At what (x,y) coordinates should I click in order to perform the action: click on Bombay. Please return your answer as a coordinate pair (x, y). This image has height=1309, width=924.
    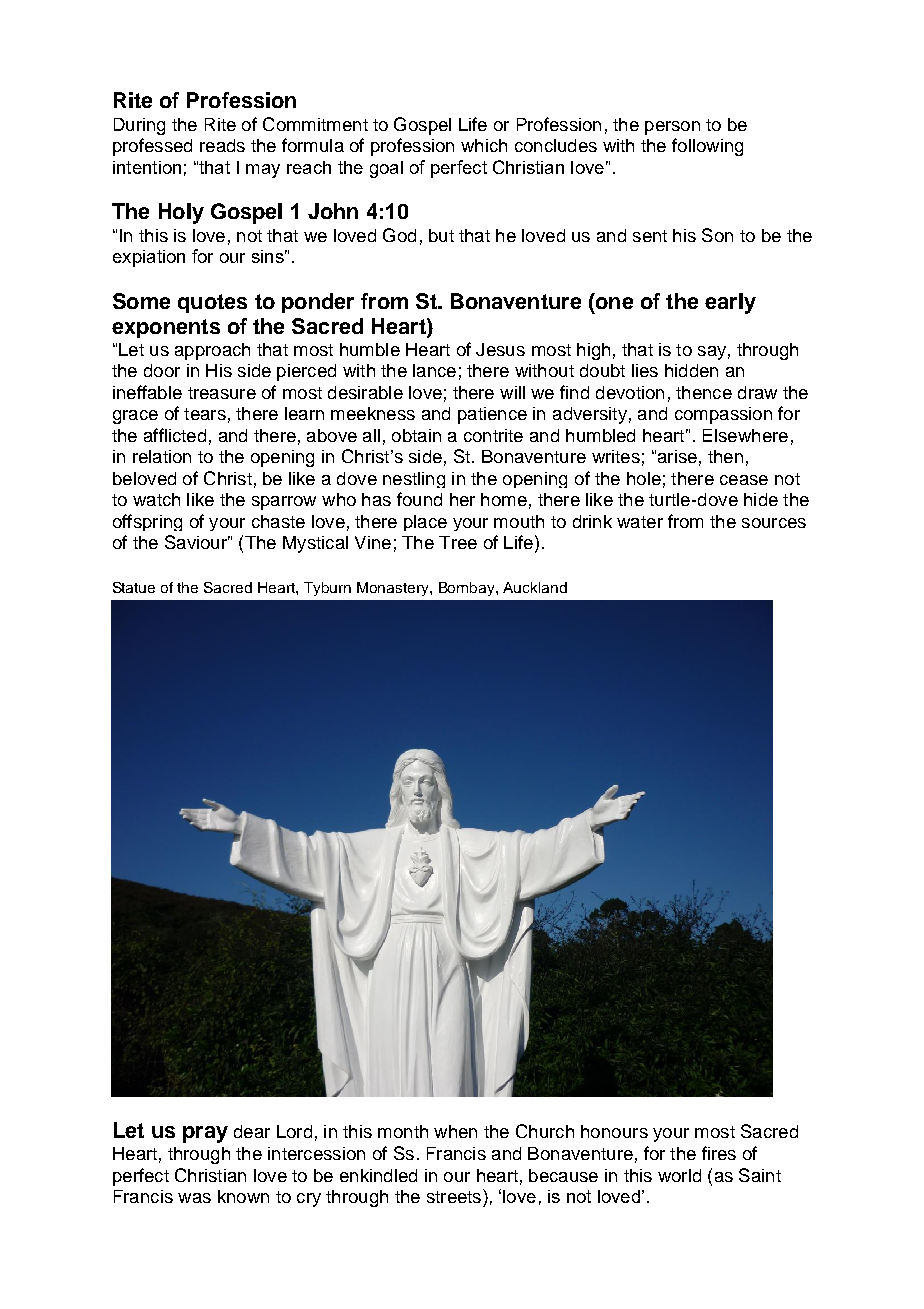
    Looking at the image, I should click on (468, 589).
